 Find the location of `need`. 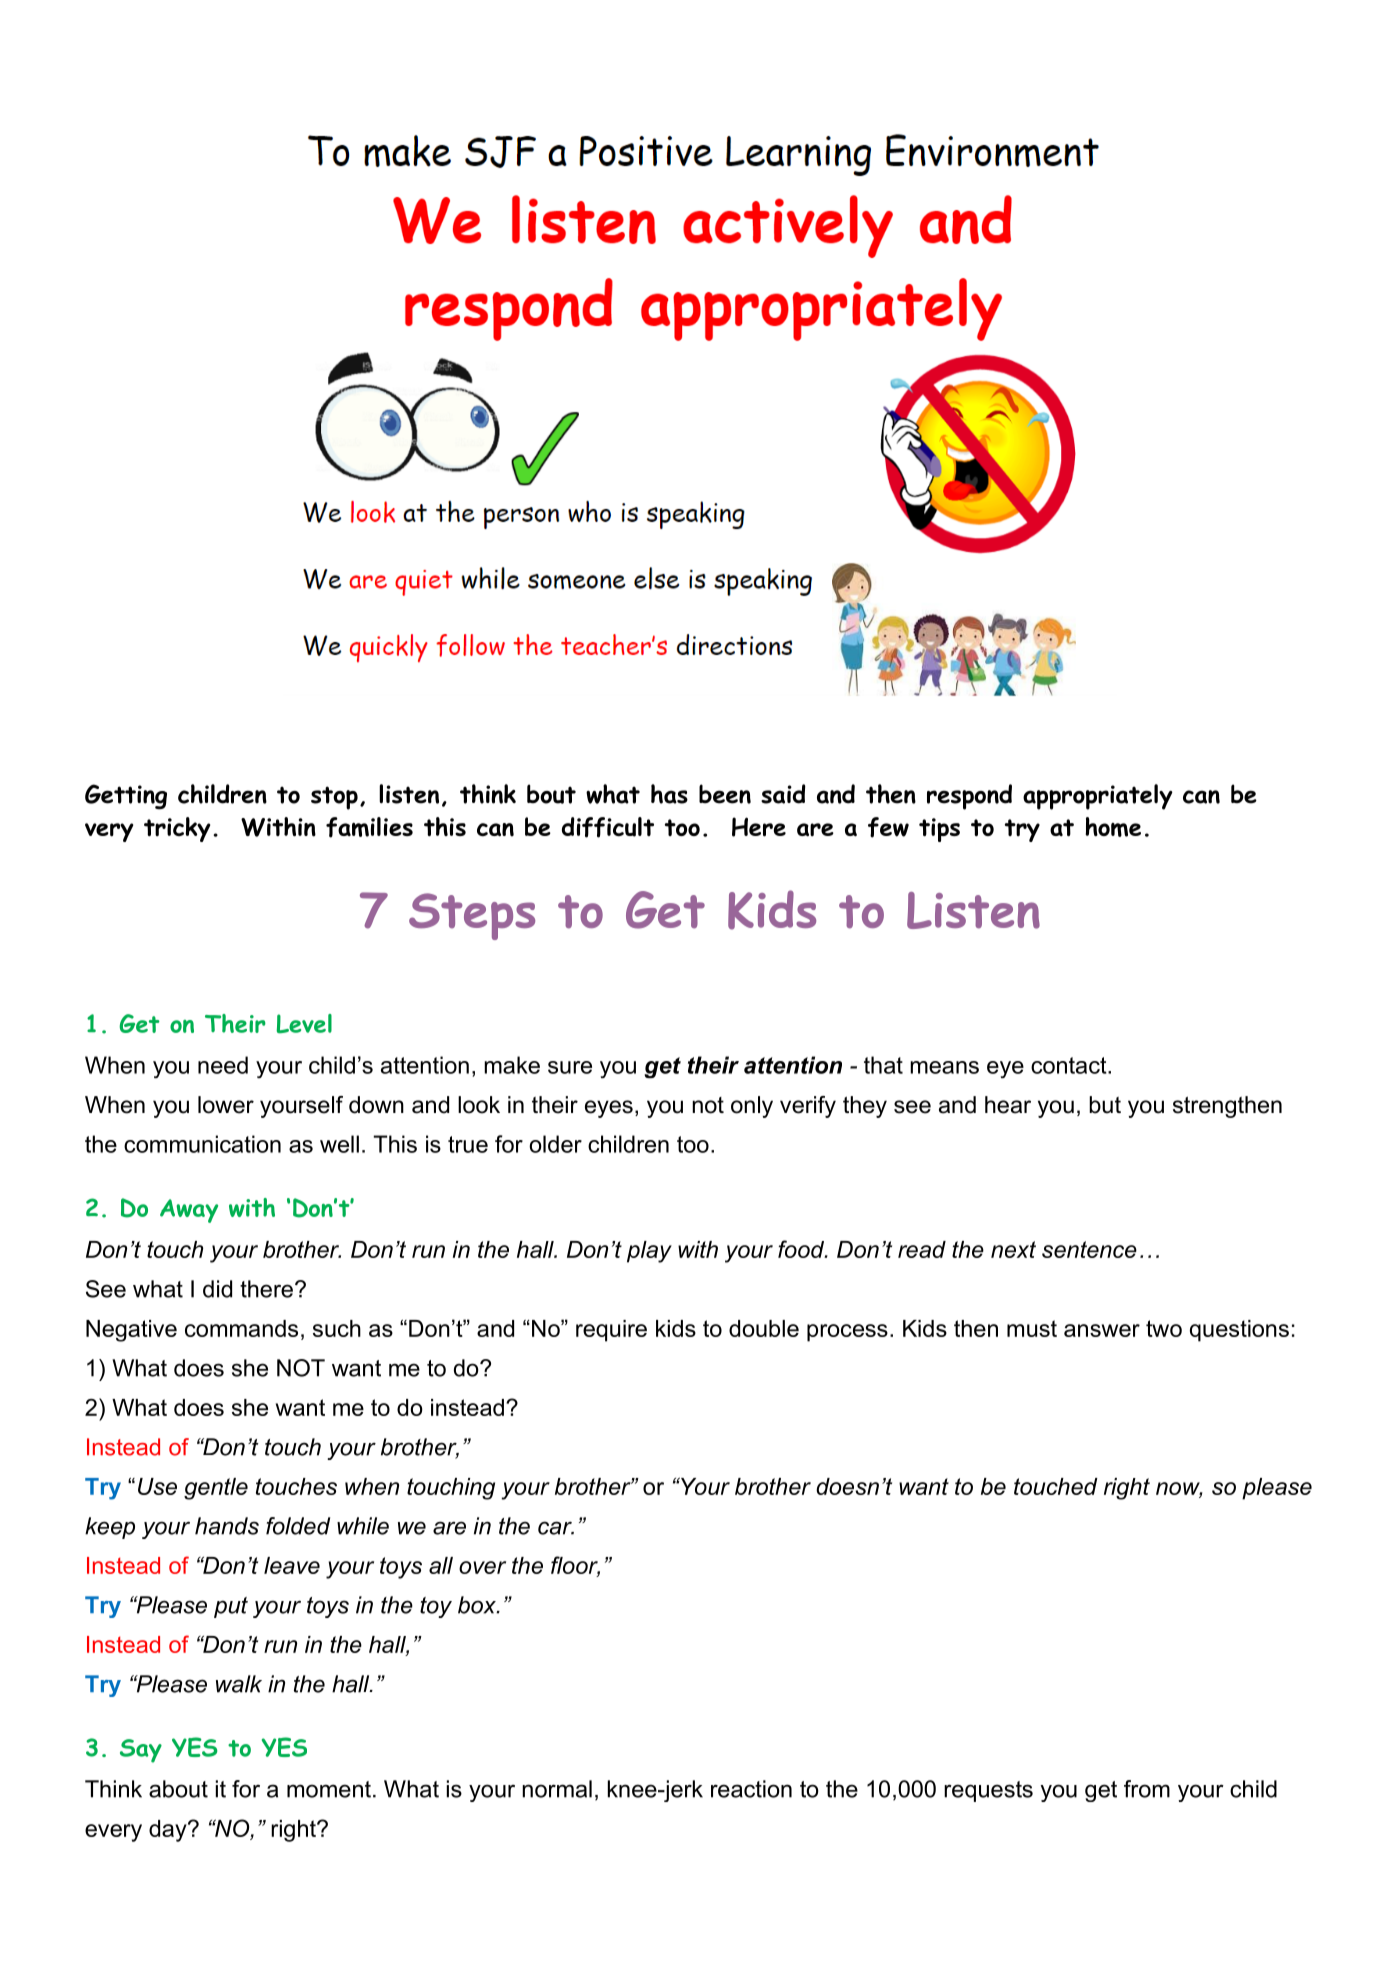

need is located at coordinates (223, 1065).
